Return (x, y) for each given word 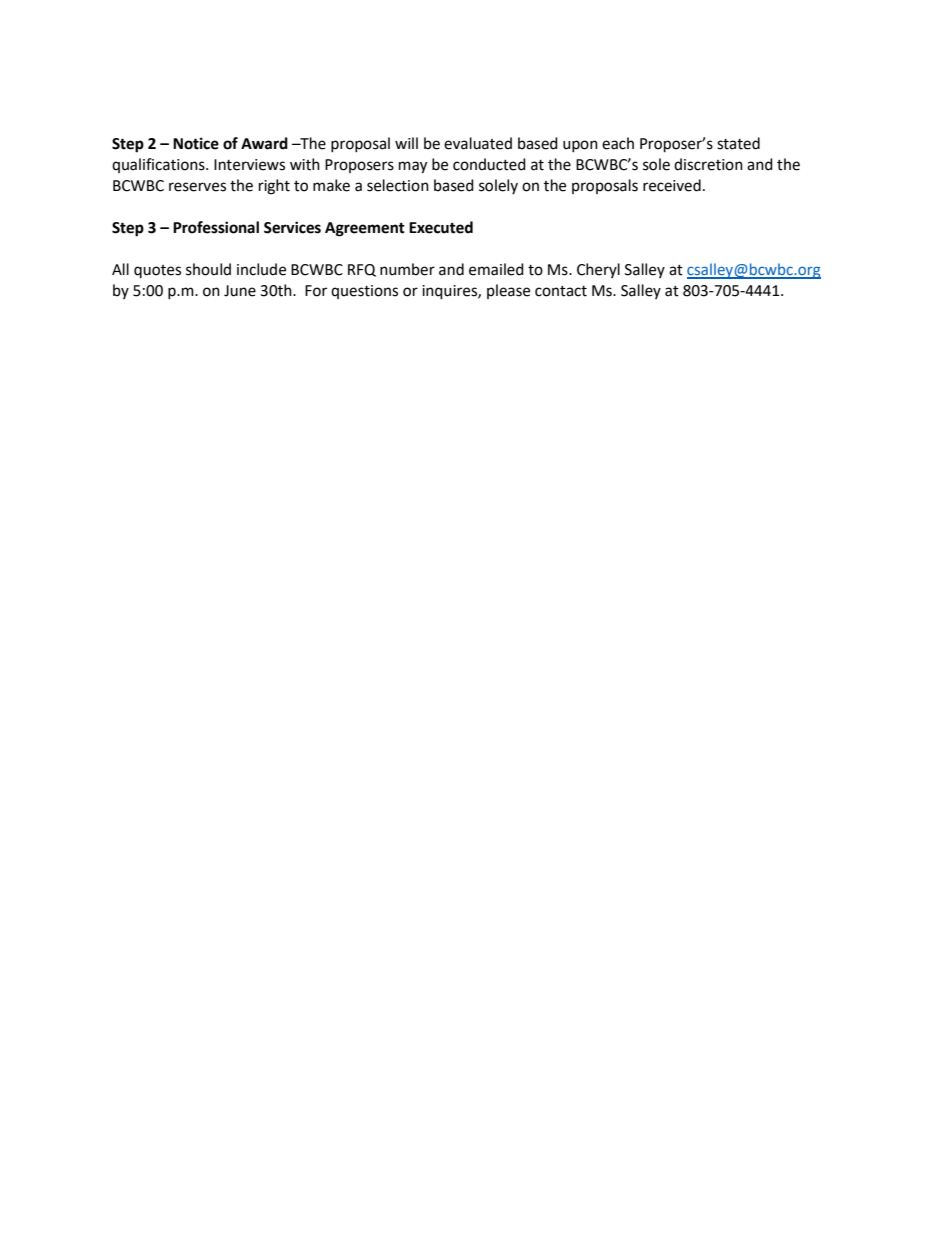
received (672, 185)
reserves (197, 187)
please (508, 291)
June (240, 291)
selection (398, 185)
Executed (441, 227)
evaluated (478, 143)
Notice (196, 143)
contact (561, 291)
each (618, 143)
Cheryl (598, 270)
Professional (216, 227)
